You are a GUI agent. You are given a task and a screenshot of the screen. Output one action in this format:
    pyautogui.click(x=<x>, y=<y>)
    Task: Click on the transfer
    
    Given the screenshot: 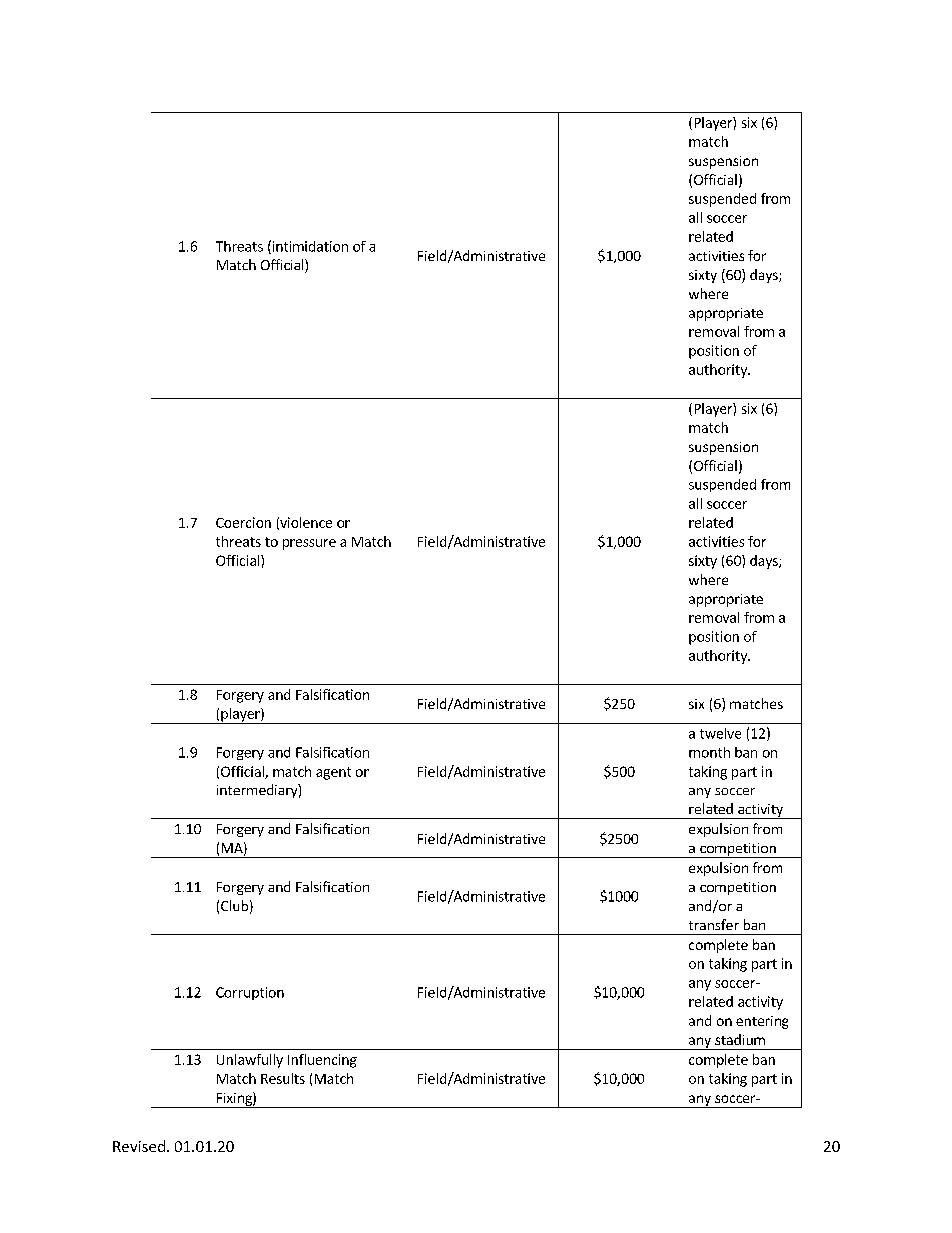 What is the action you would take?
    pyautogui.click(x=714, y=924)
